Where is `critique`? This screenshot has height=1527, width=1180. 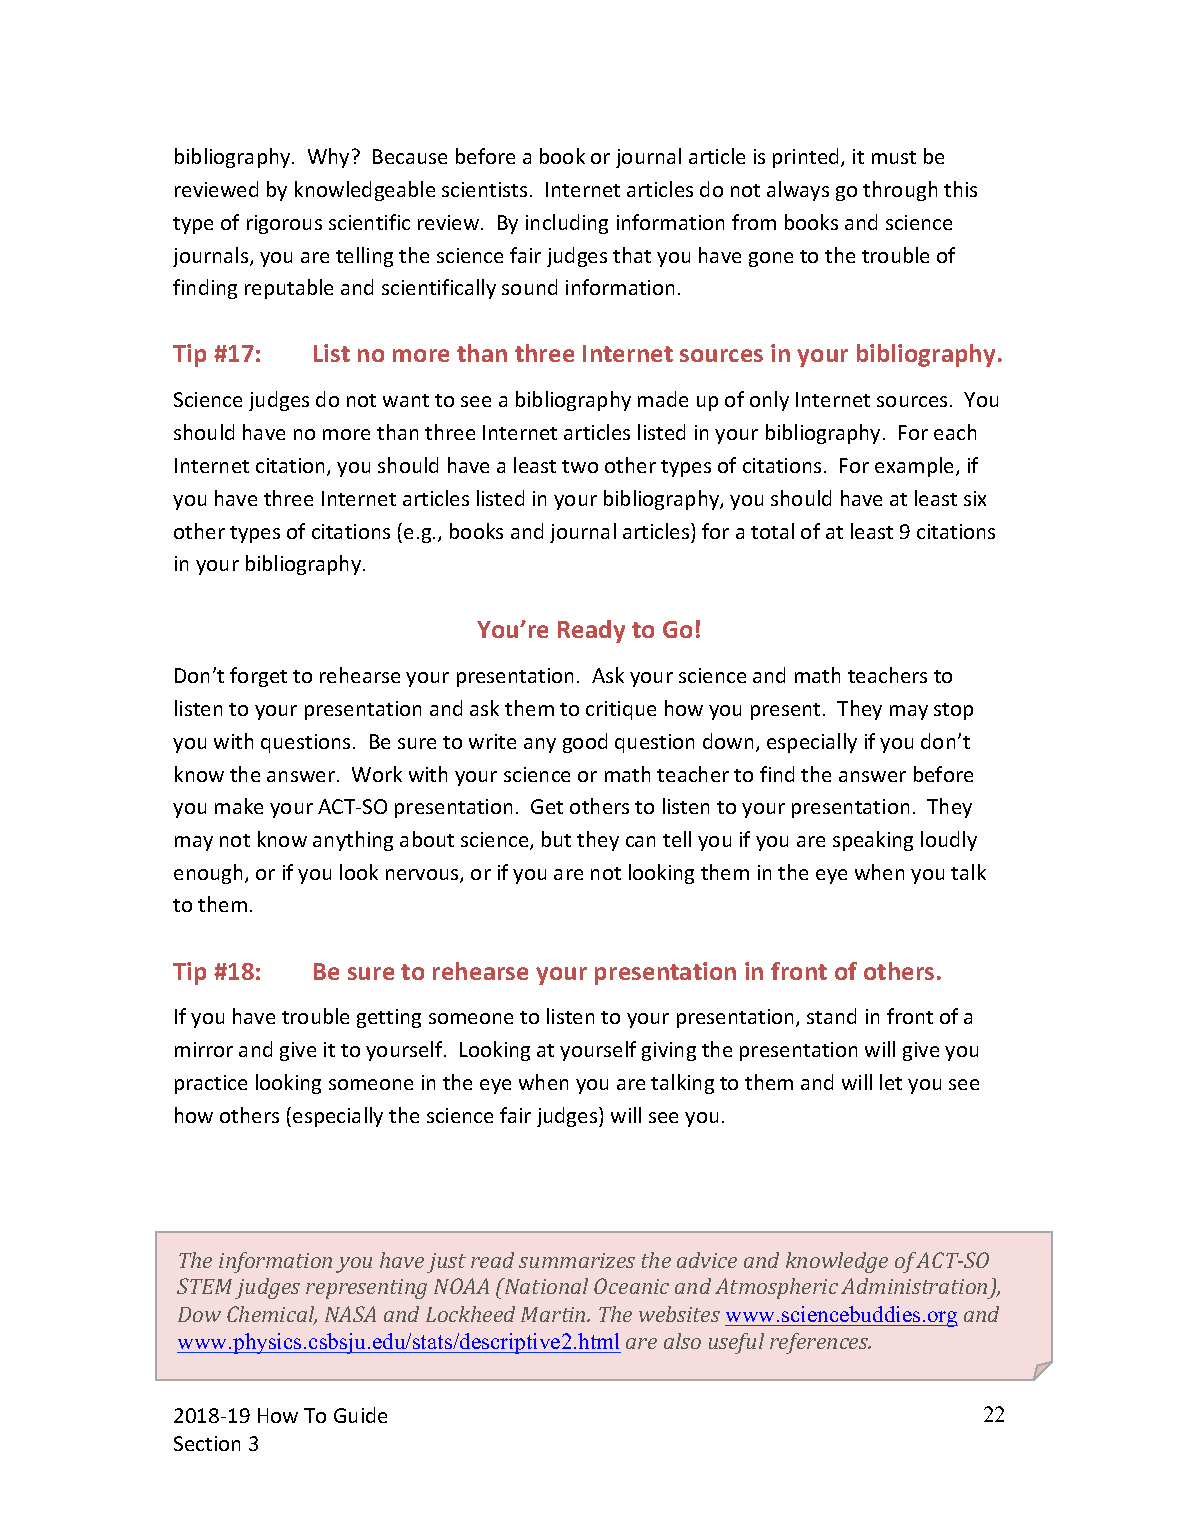 critique is located at coordinates (621, 710).
